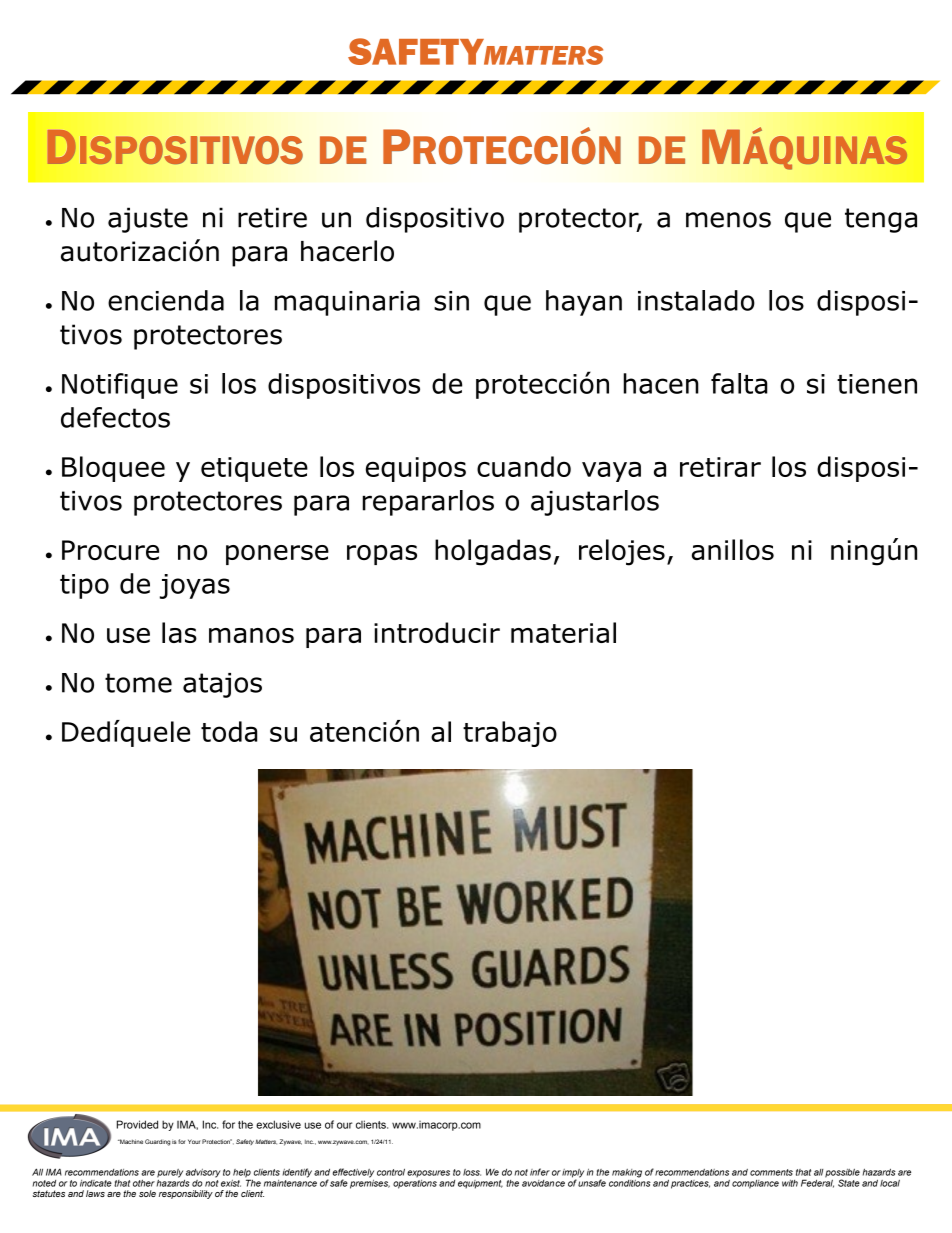 The image size is (952, 1233). What do you see at coordinates (110, 550) in the screenshot?
I see `Procure` at bounding box center [110, 550].
